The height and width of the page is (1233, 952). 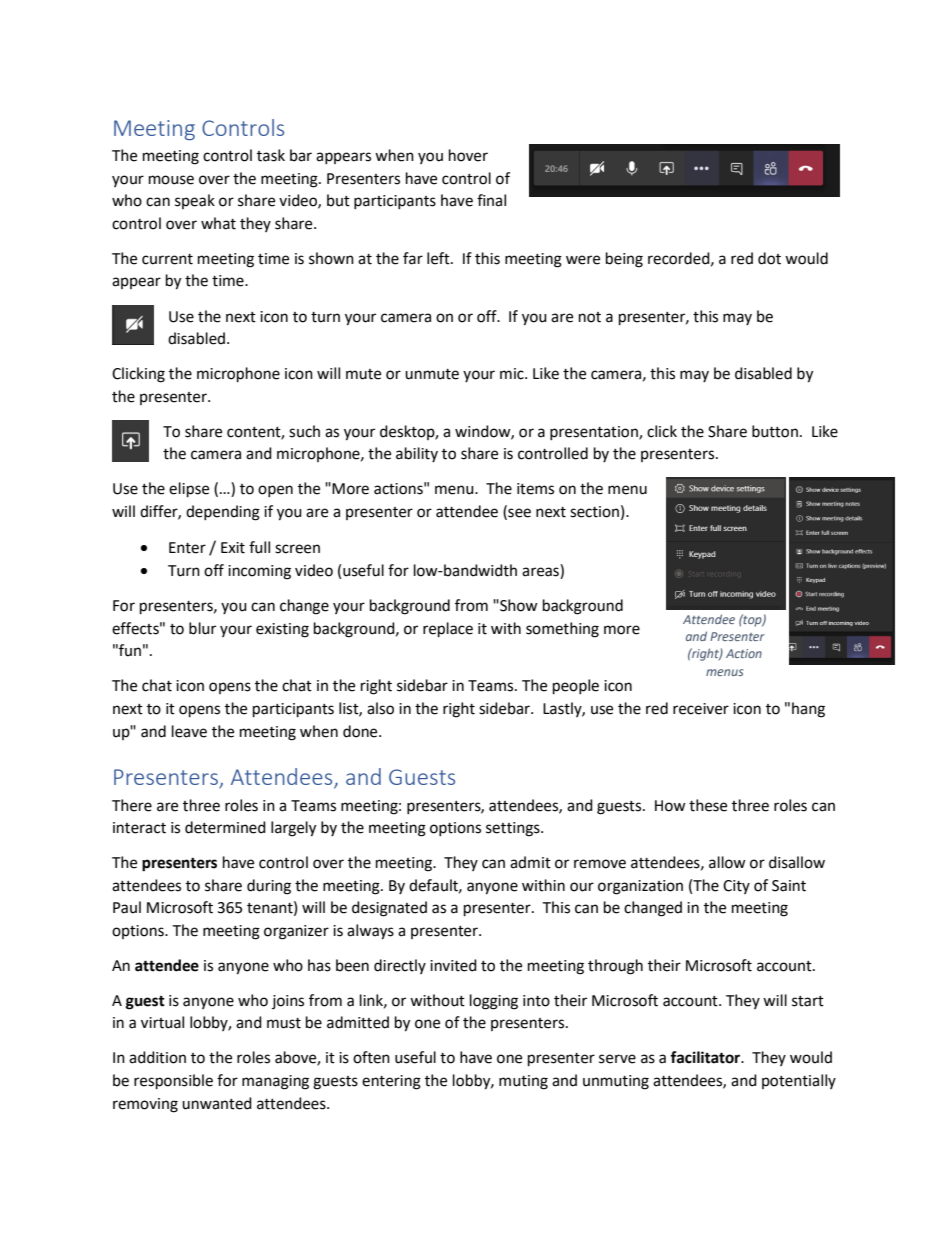 I want to click on dot, so click(x=769, y=258).
